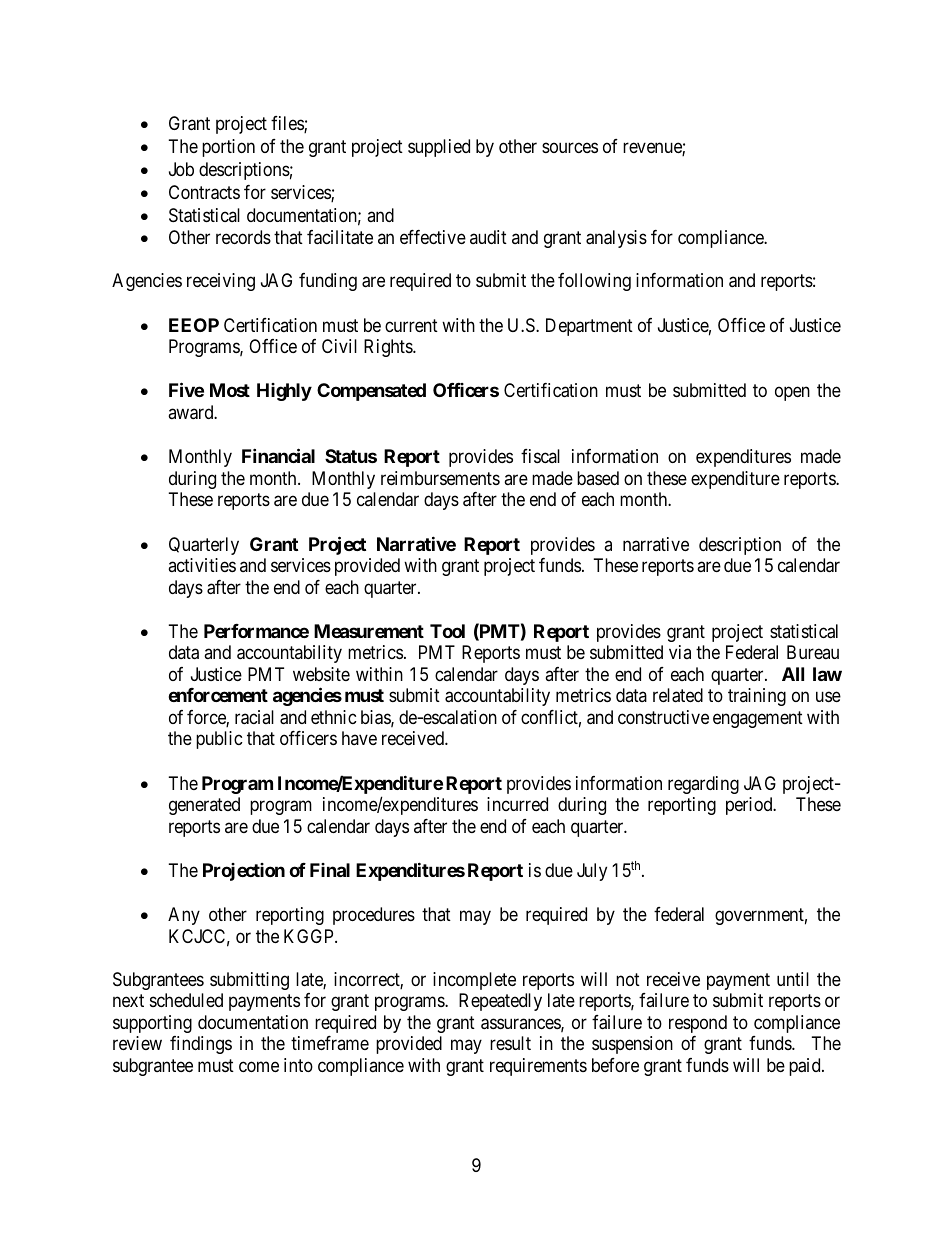  Describe the element at coordinates (792, 394) in the page. I see `open` at that location.
